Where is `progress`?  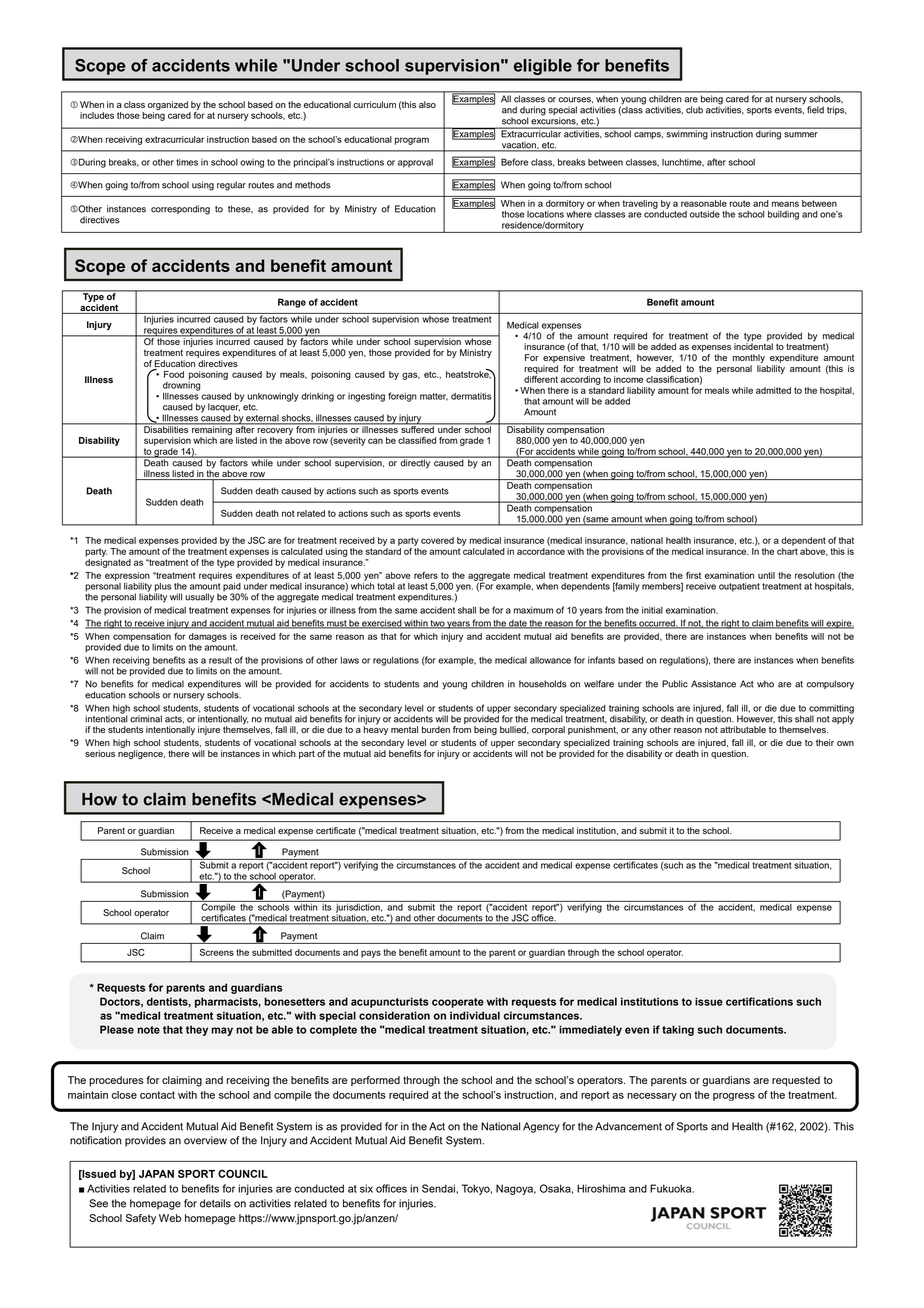 progress is located at coordinates (734, 1097).
